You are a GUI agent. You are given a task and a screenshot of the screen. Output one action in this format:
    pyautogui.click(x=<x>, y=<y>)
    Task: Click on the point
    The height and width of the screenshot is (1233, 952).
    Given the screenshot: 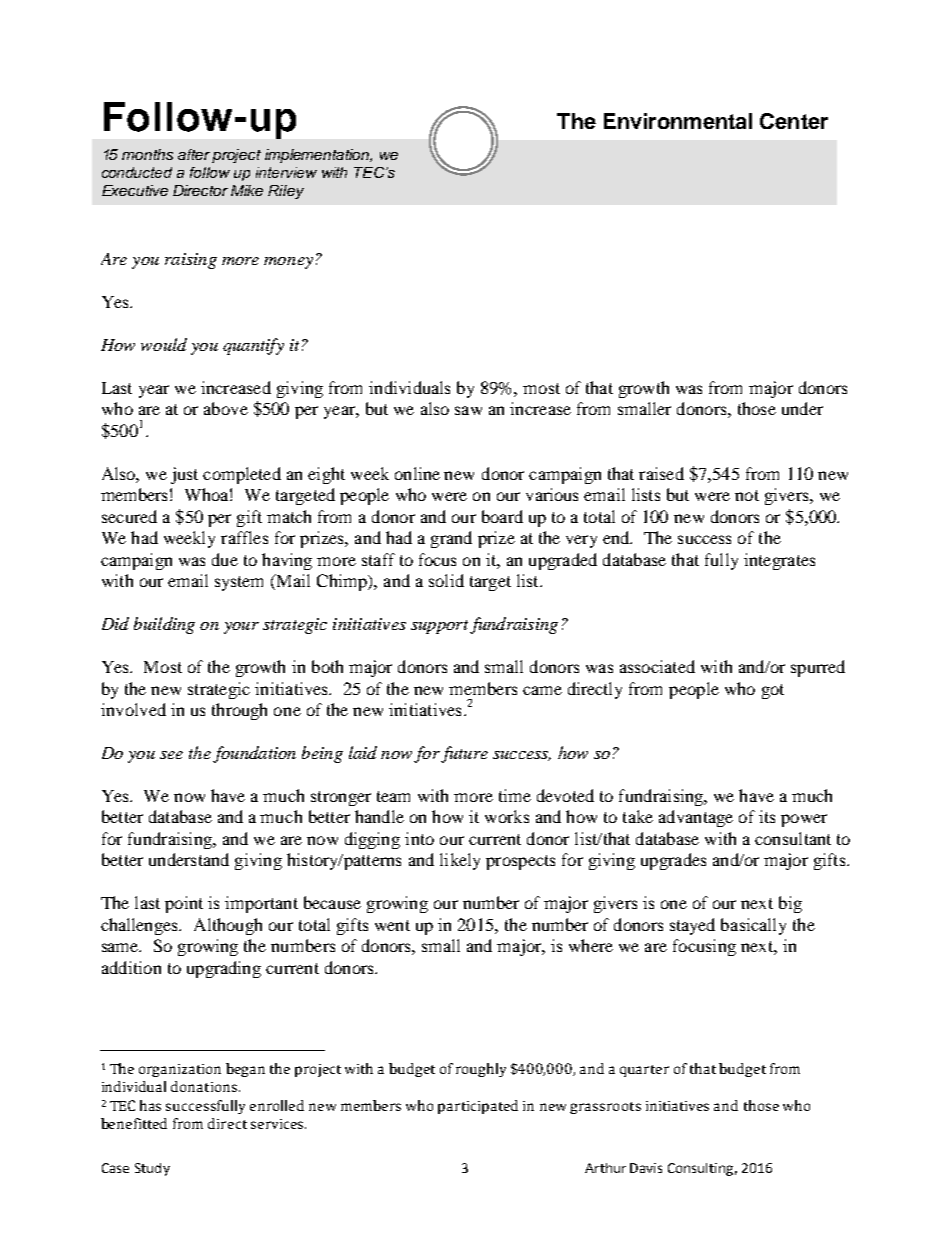 What is the action you would take?
    pyautogui.click(x=184, y=904)
